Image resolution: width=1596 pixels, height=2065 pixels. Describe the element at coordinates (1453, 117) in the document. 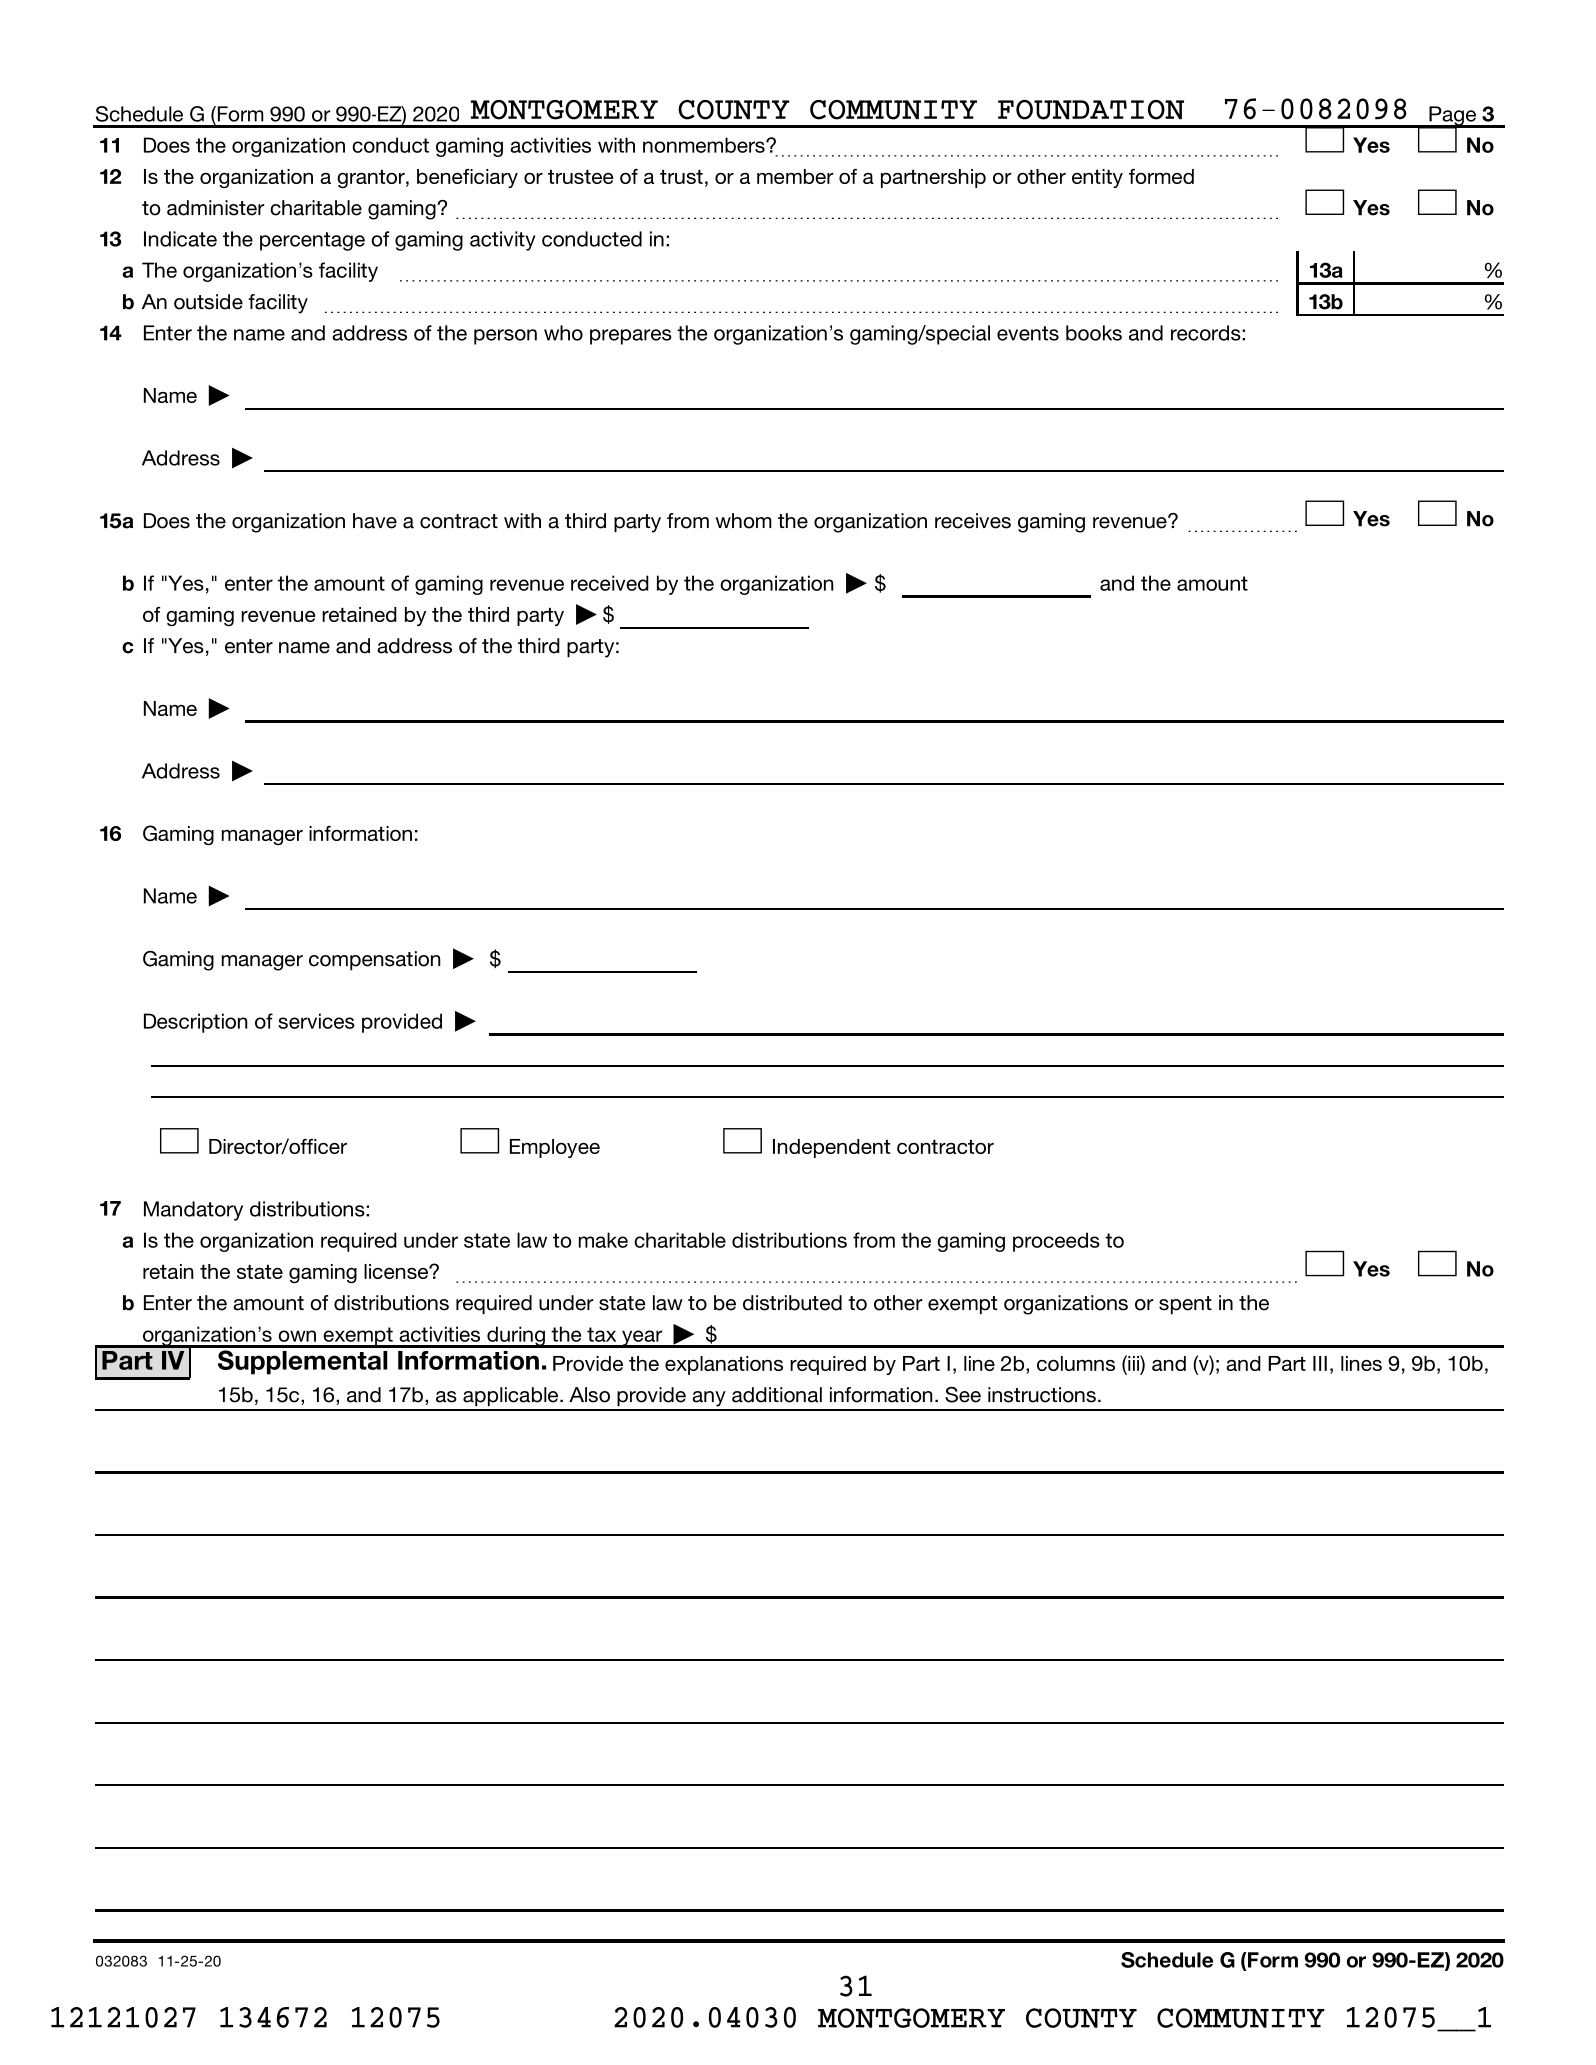

I see `Page` at that location.
